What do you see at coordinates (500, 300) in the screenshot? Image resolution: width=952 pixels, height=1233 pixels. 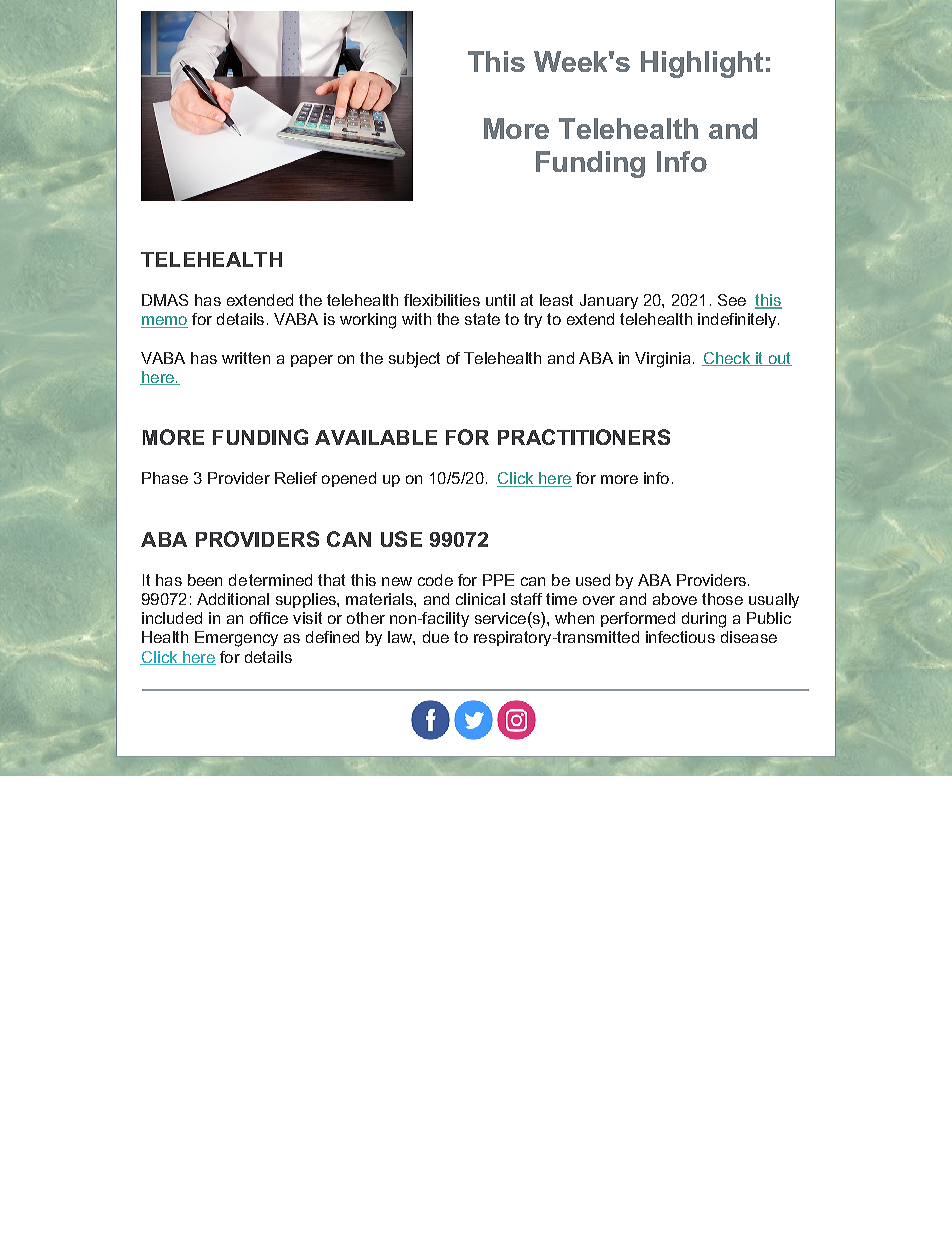 I see `until` at bounding box center [500, 300].
